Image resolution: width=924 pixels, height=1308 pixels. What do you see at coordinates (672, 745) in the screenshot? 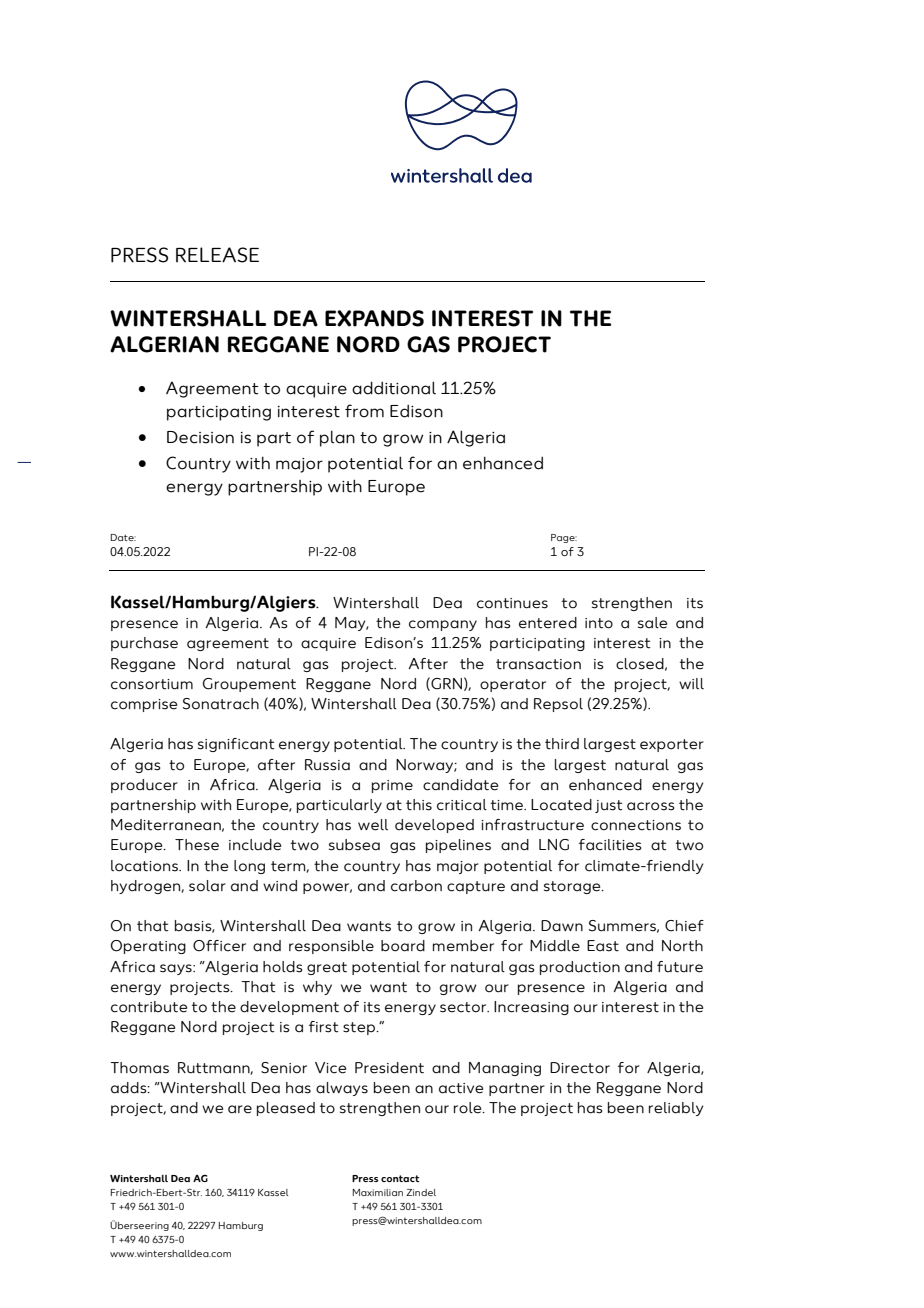
I see `exporter` at bounding box center [672, 745].
